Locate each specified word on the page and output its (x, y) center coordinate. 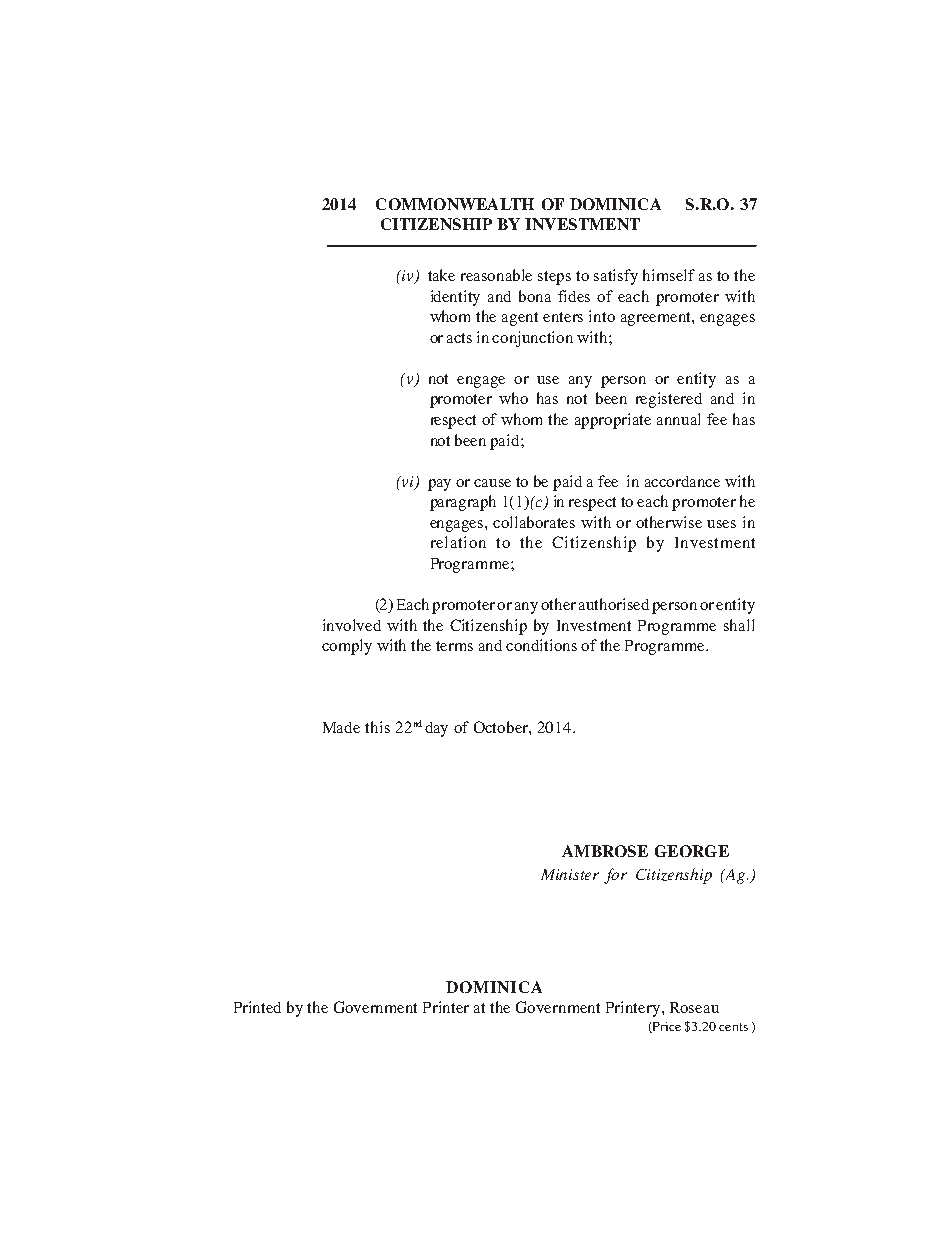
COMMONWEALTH (455, 204)
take (441, 275)
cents (733, 1027)
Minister (570, 874)
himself (669, 275)
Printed (257, 1007)
